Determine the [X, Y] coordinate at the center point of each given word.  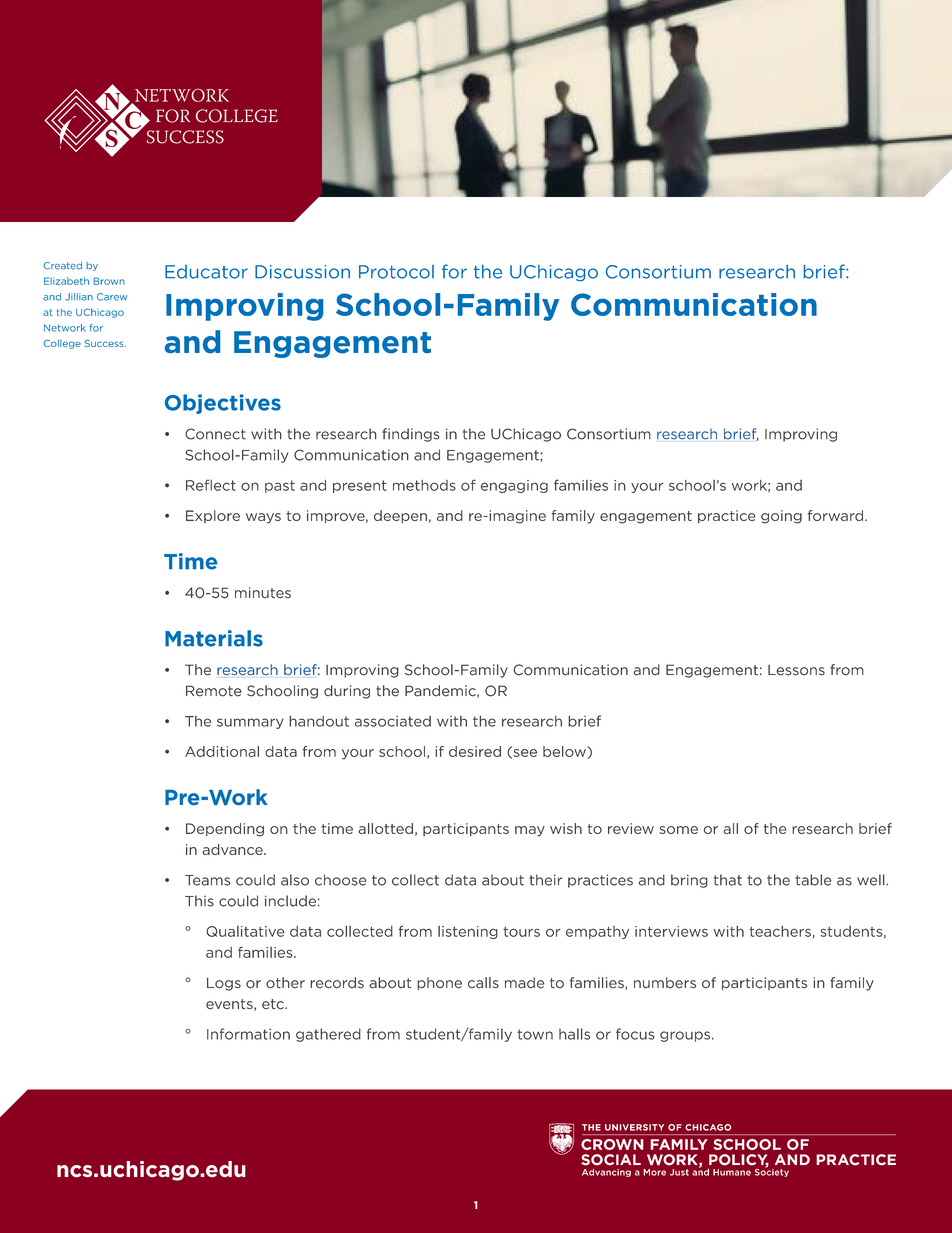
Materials [214, 638]
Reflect [211, 485]
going [781, 517]
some [679, 830]
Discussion [302, 272]
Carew [112, 297]
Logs [224, 984]
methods [424, 485]
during [347, 692]
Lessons [796, 670]
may [530, 831]
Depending [225, 830]
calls [483, 983]
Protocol [396, 272]
